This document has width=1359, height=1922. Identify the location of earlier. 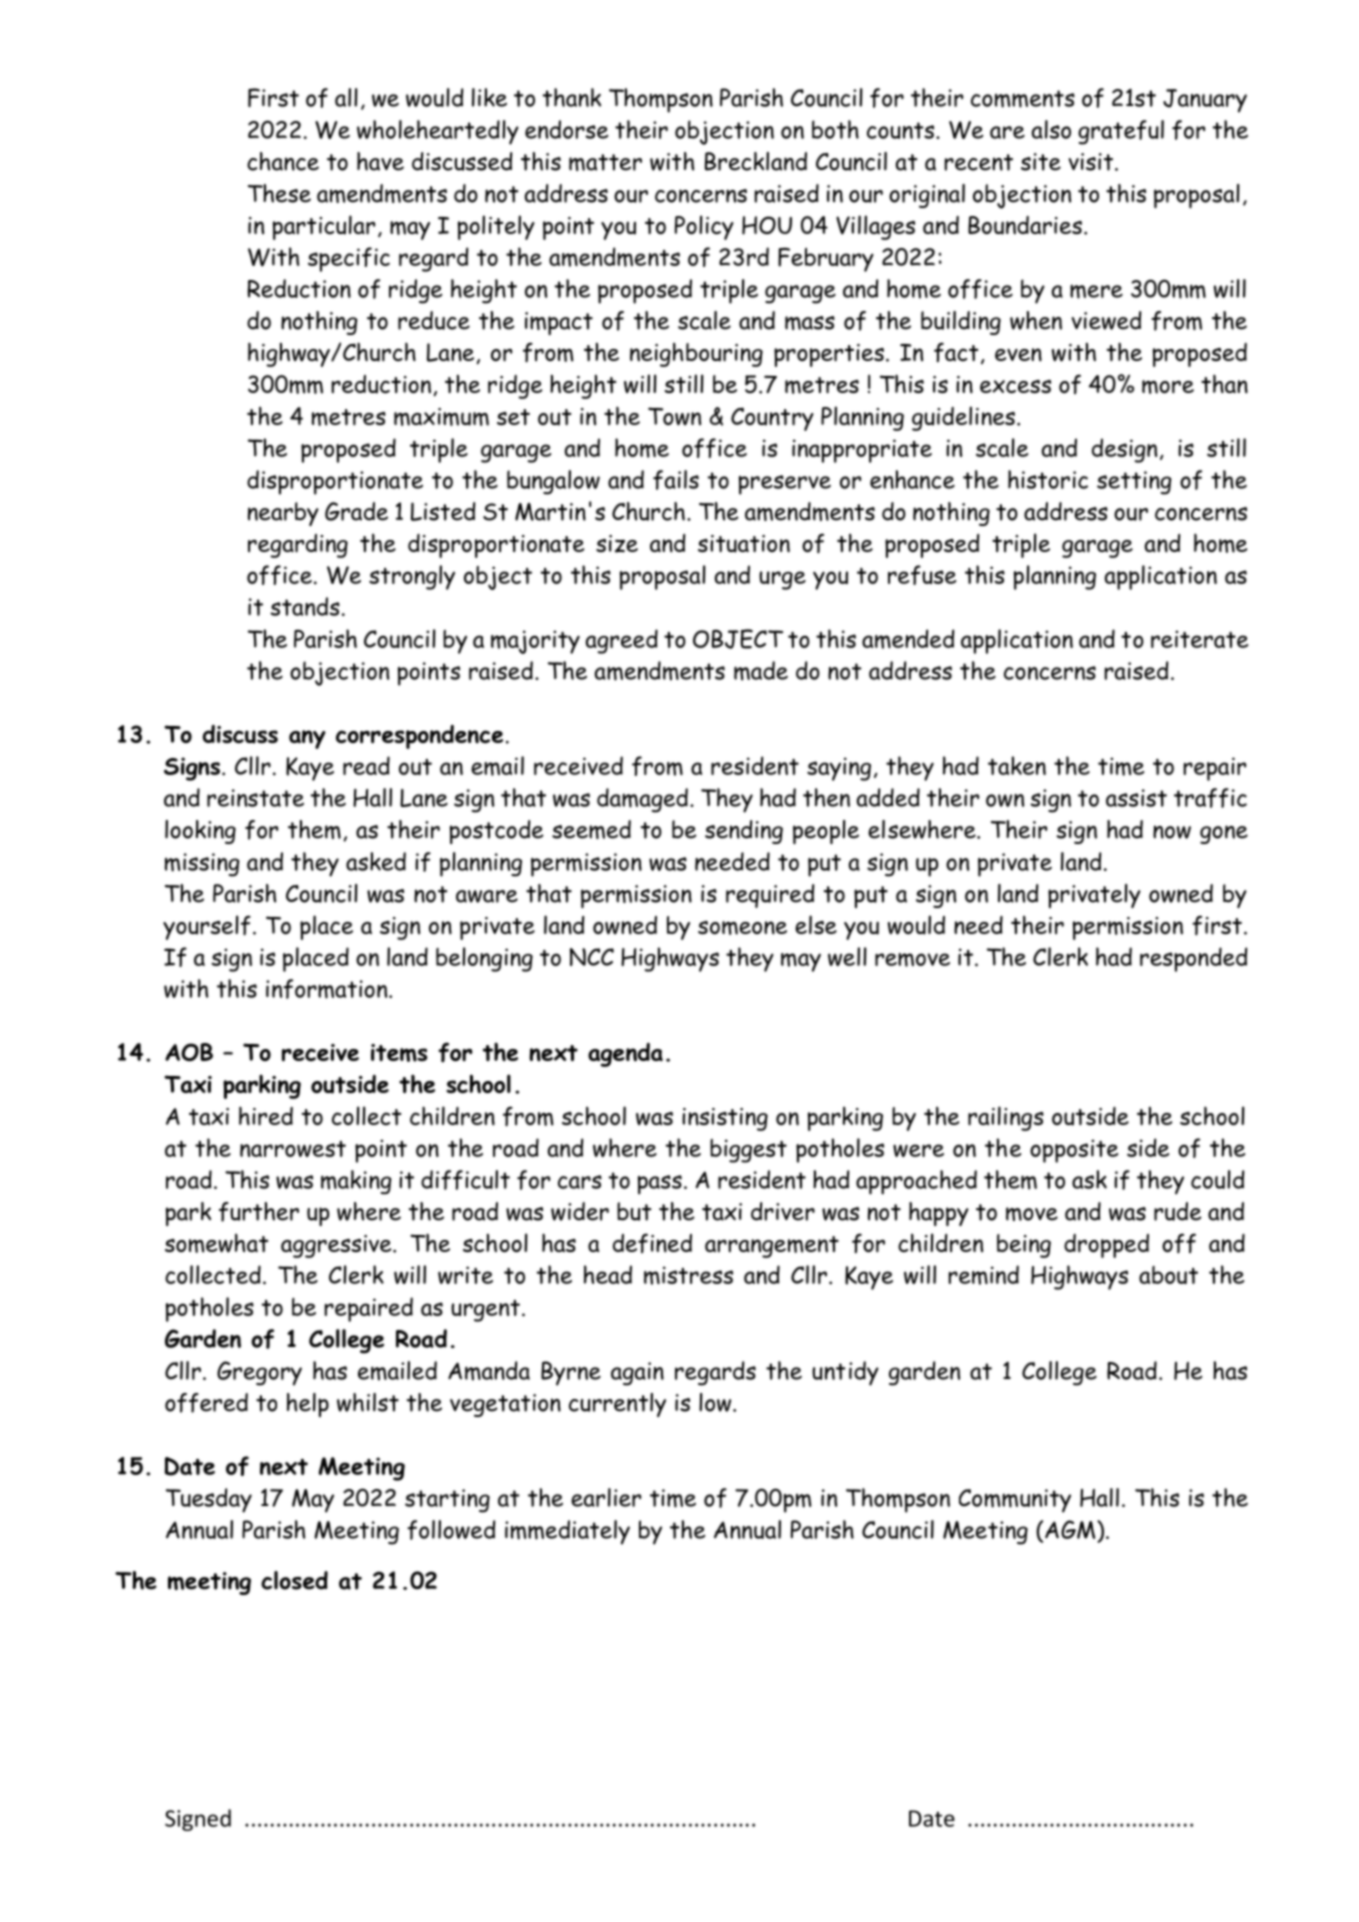
(606, 1497).
